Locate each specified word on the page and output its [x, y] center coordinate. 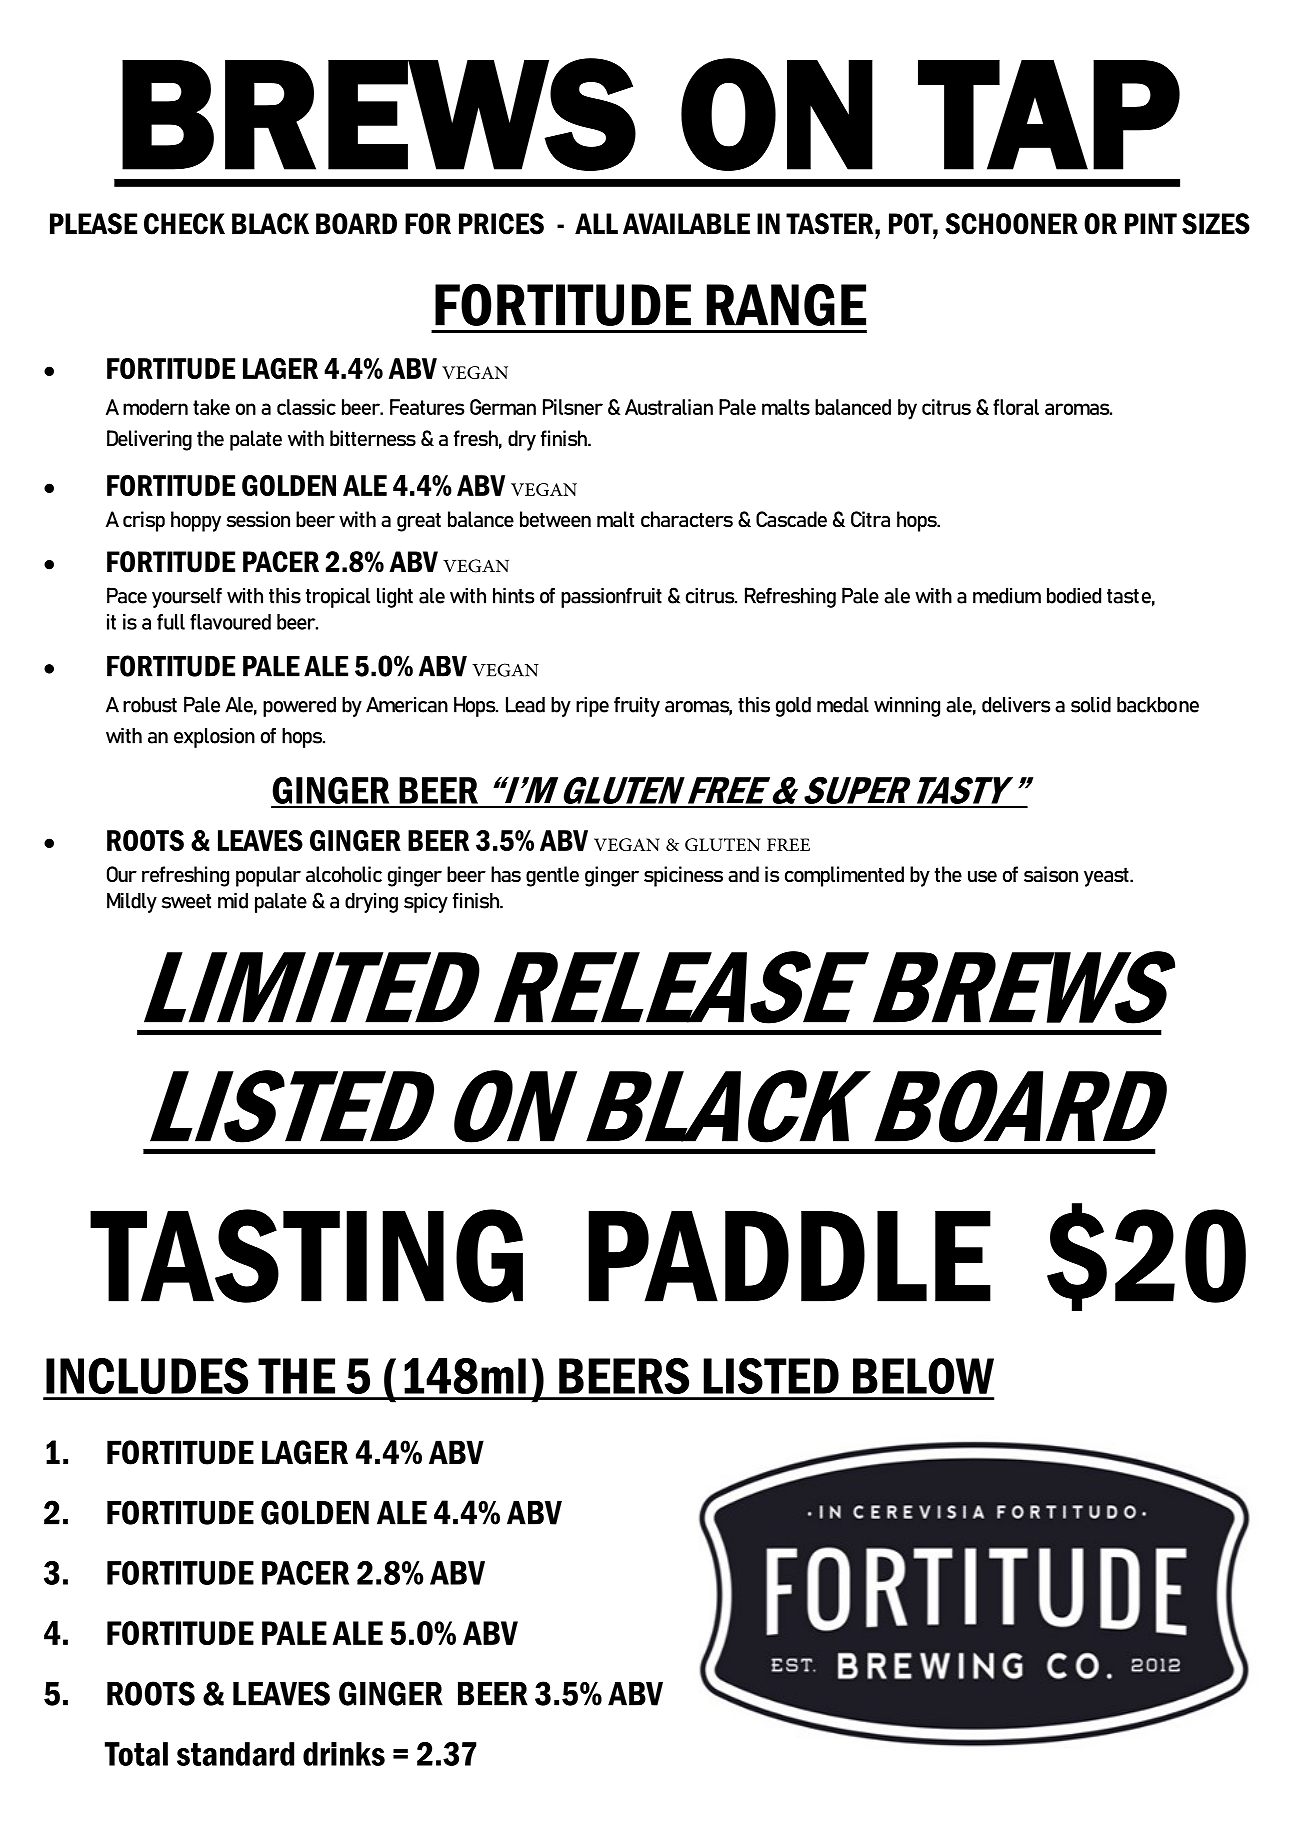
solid [1091, 704]
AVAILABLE [686, 223]
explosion [214, 737]
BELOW [923, 1376]
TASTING [306, 1256]
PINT [1151, 223]
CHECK [184, 224]
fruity [637, 706]
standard [235, 1754]
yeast [1107, 877]
